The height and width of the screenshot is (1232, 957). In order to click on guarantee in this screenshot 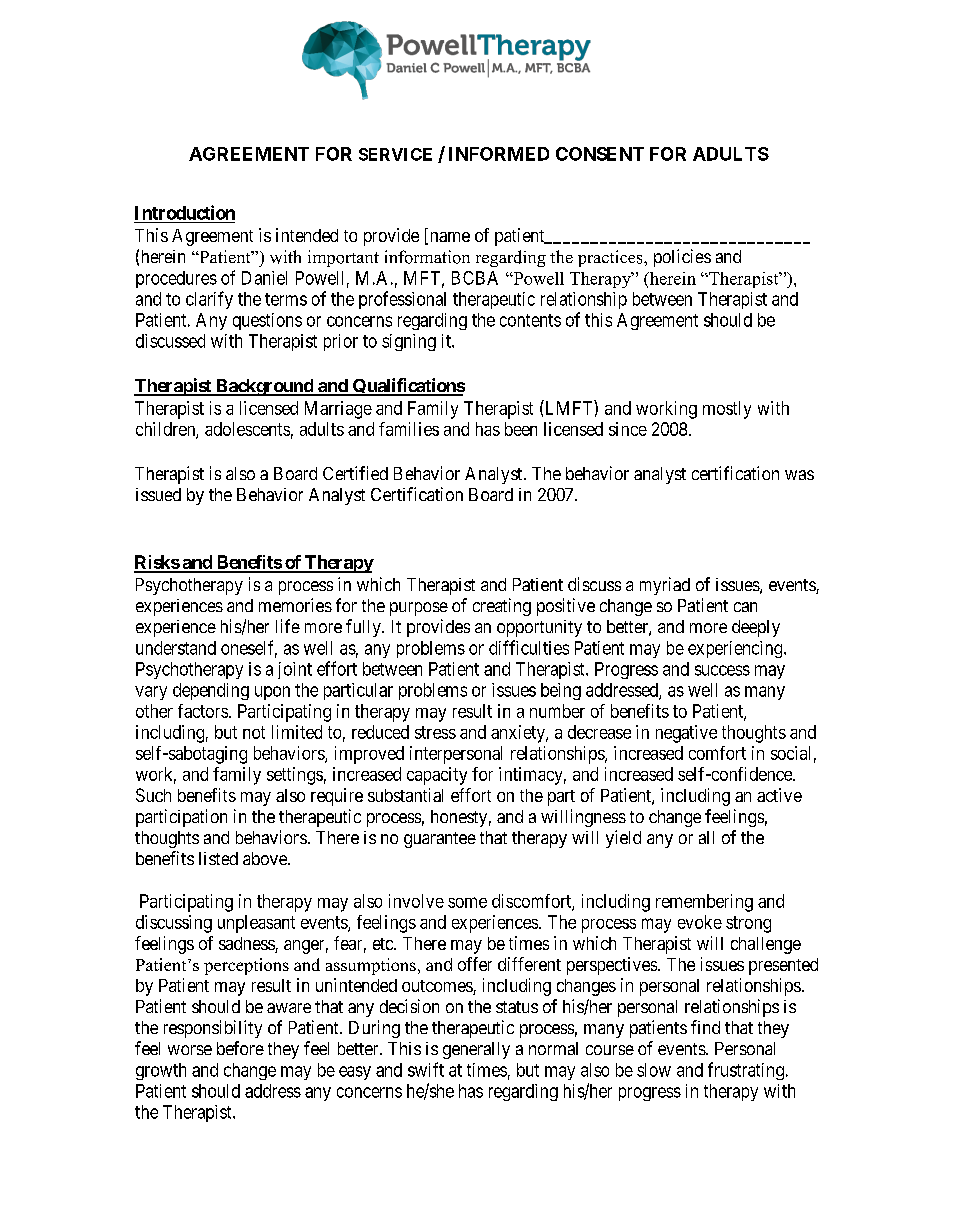, I will do `click(440, 840)`.
